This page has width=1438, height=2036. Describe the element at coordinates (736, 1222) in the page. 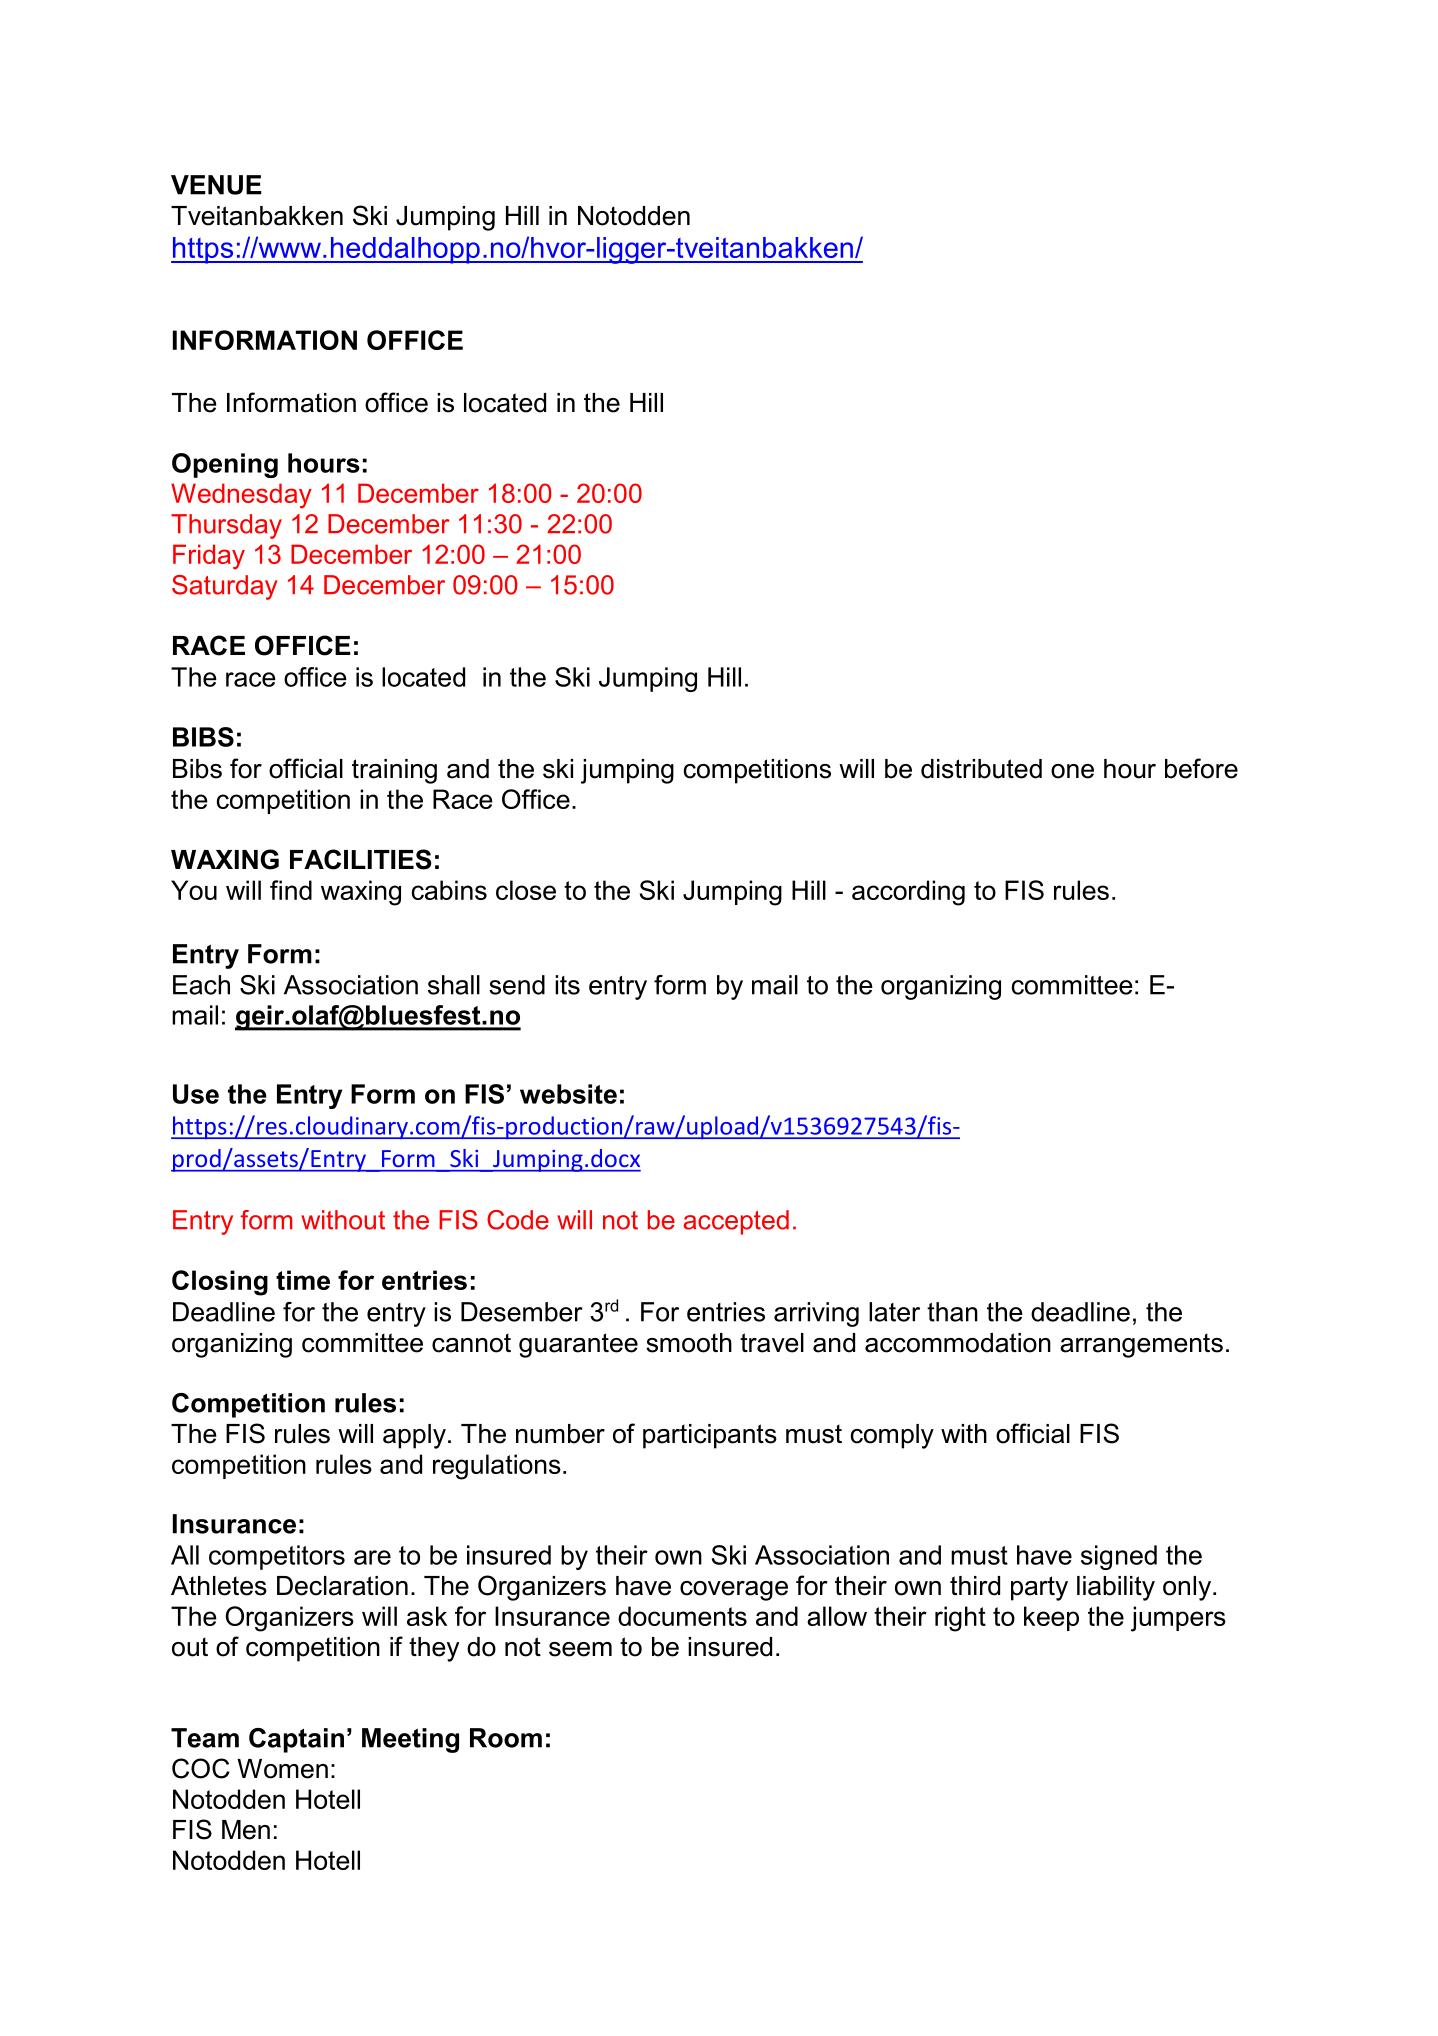

I see `accepted` at that location.
